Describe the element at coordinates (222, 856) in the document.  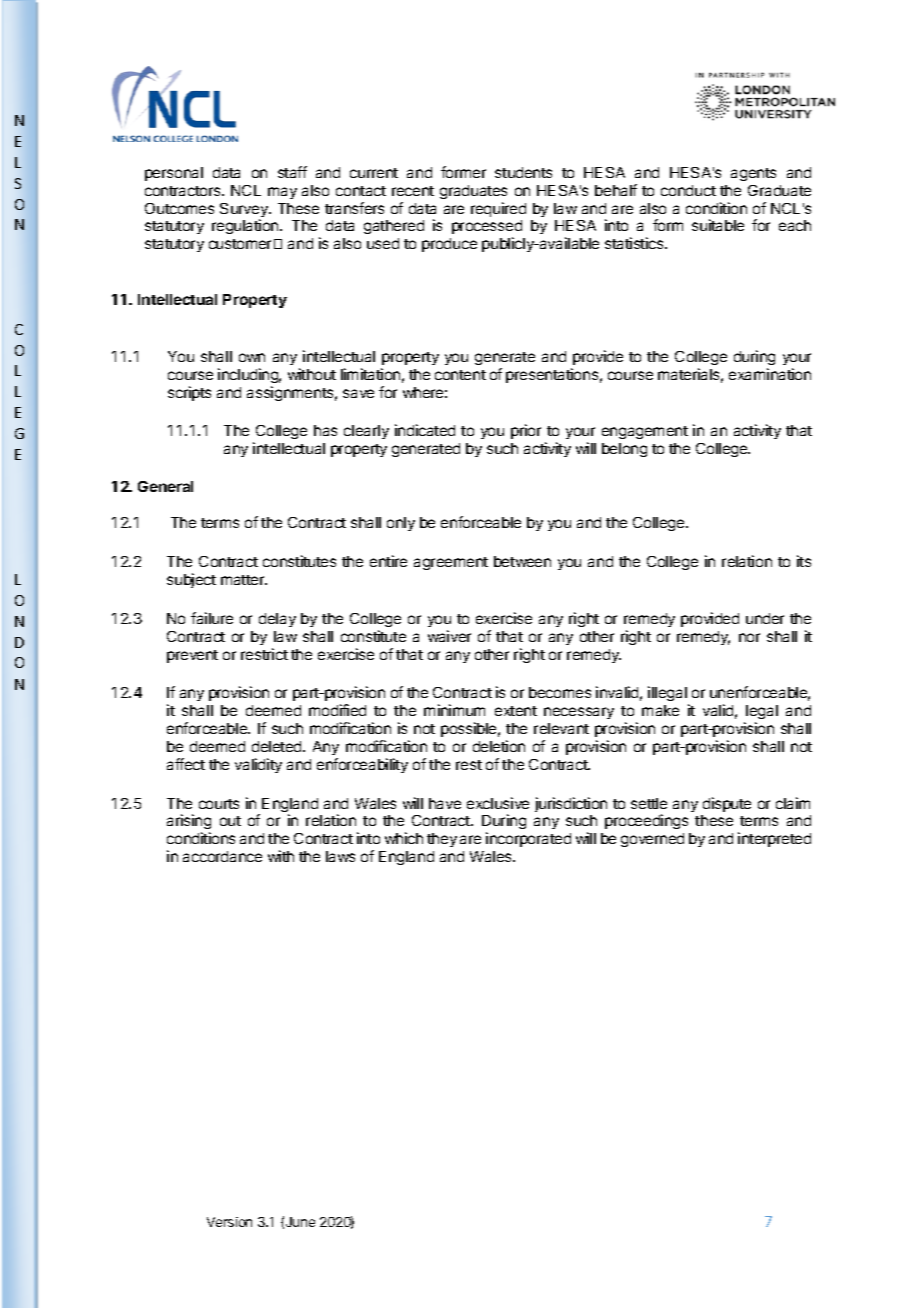
I see `accordance` at that location.
